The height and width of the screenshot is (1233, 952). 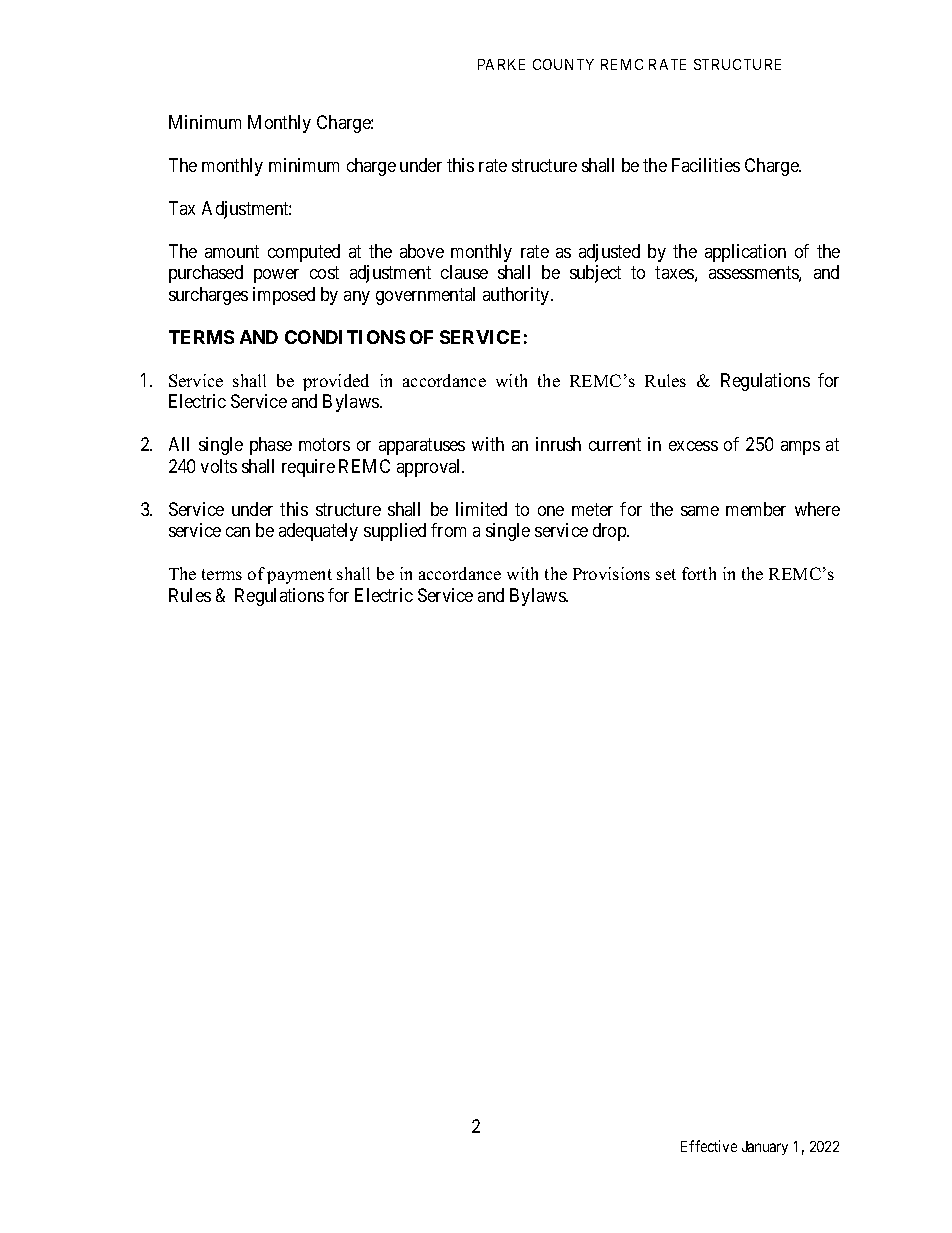 What do you see at coordinates (693, 446) in the screenshot?
I see `excess` at bounding box center [693, 446].
